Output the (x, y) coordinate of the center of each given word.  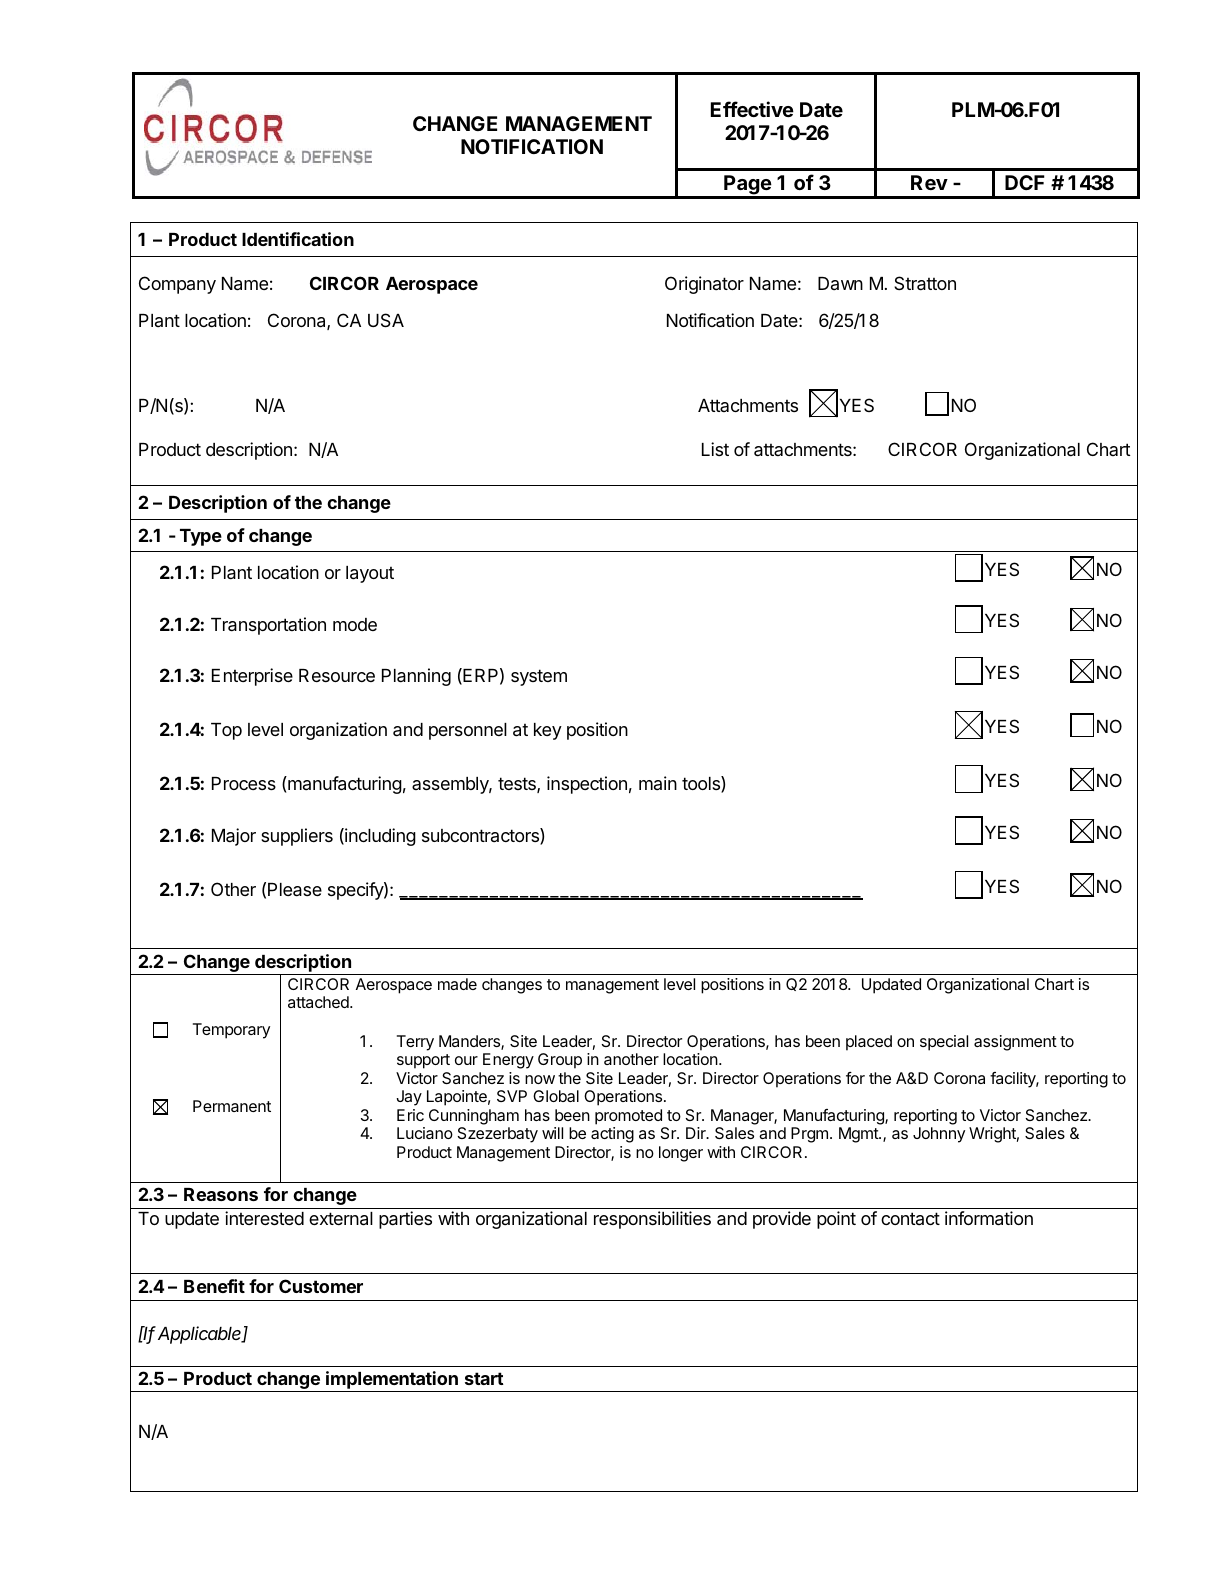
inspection (587, 785)
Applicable (201, 1335)
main (658, 783)
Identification (298, 239)
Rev (929, 182)
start (484, 1378)
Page (747, 186)
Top (226, 731)
